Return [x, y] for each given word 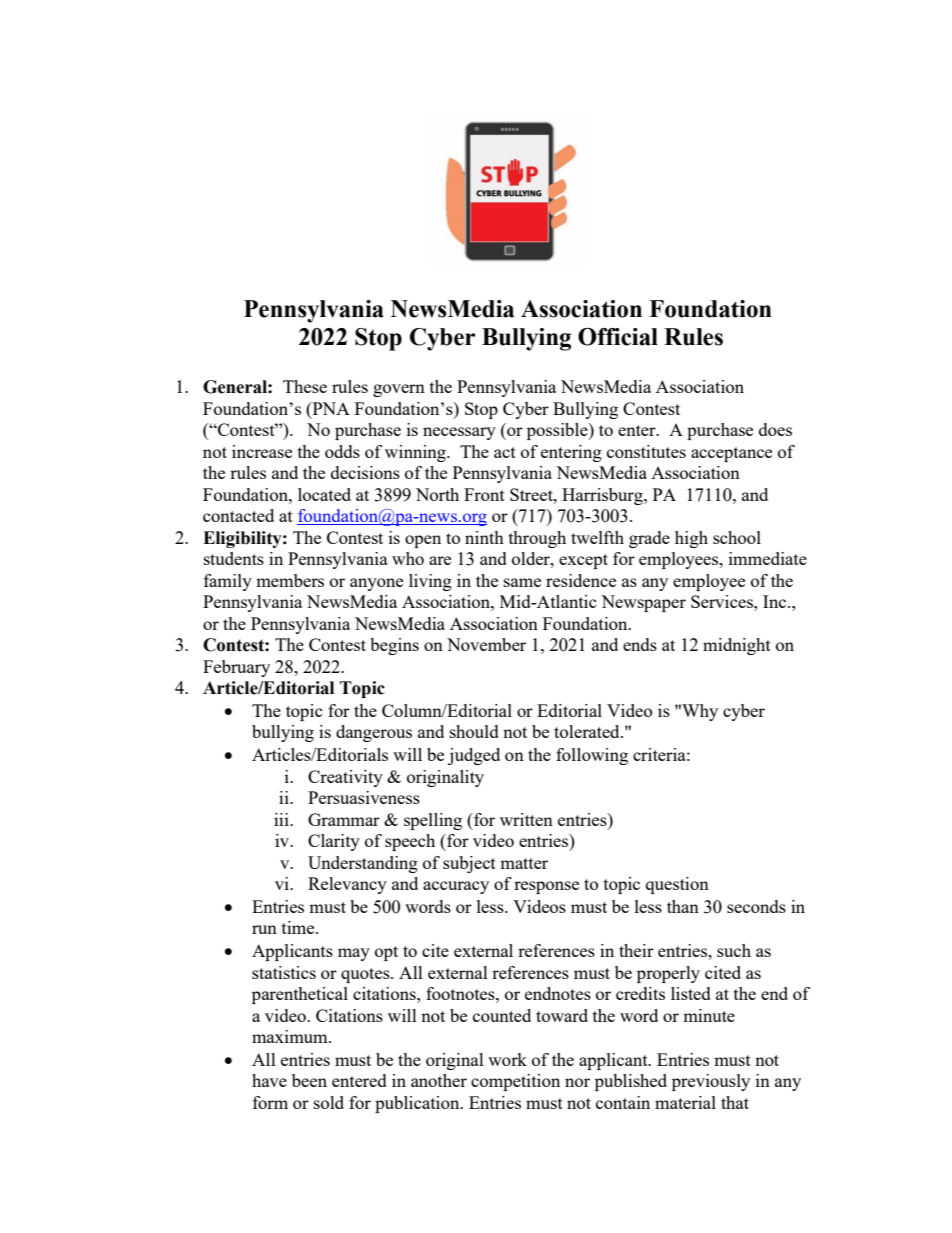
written [526, 819]
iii [282, 819]
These [305, 386]
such [734, 950]
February [236, 668]
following [592, 756]
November [486, 644]
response [546, 887]
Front [484, 494]
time [299, 927]
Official [618, 337]
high [691, 539]
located [324, 494]
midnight [737, 646]
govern [399, 390]
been [309, 1080]
